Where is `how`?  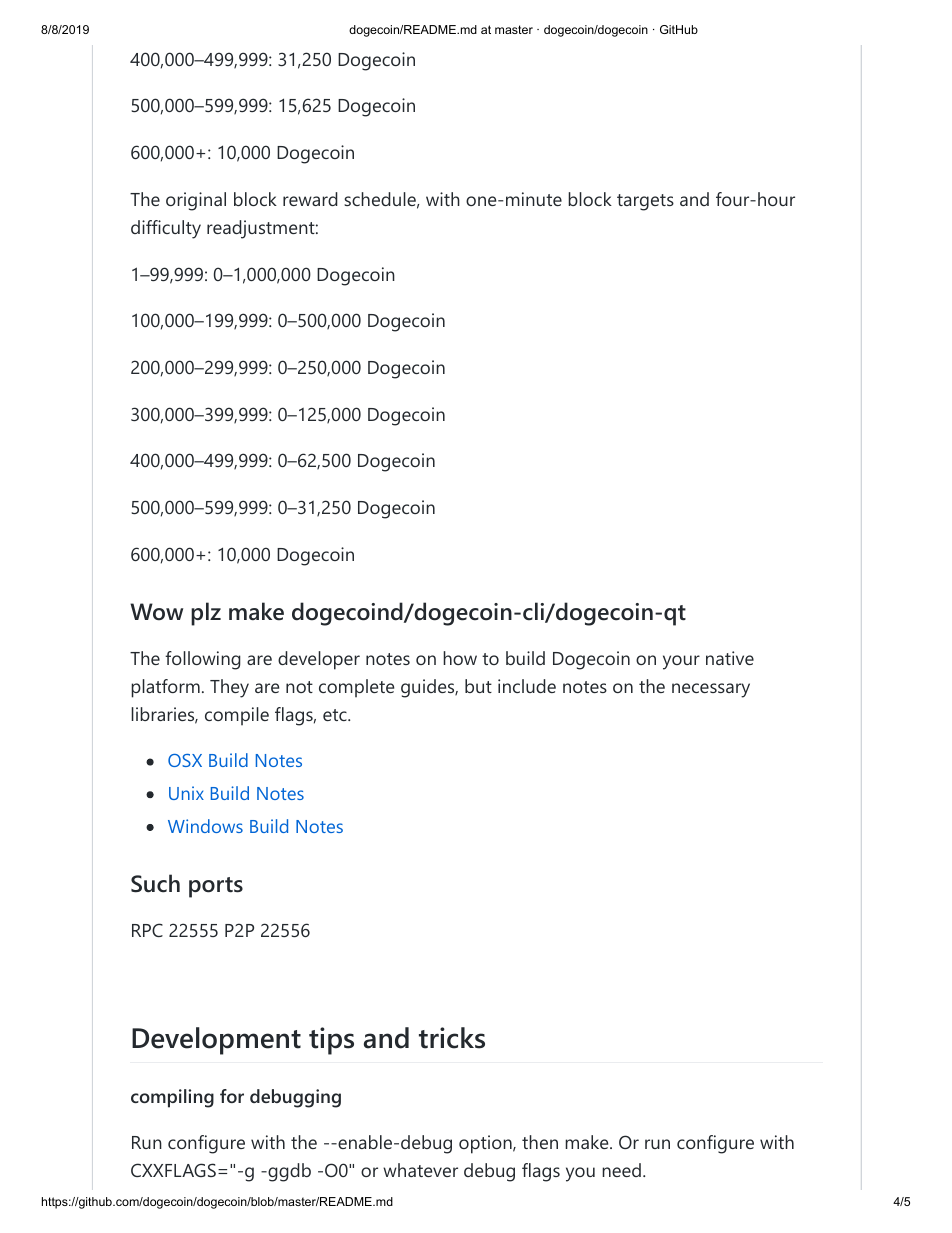
how is located at coordinates (460, 658).
